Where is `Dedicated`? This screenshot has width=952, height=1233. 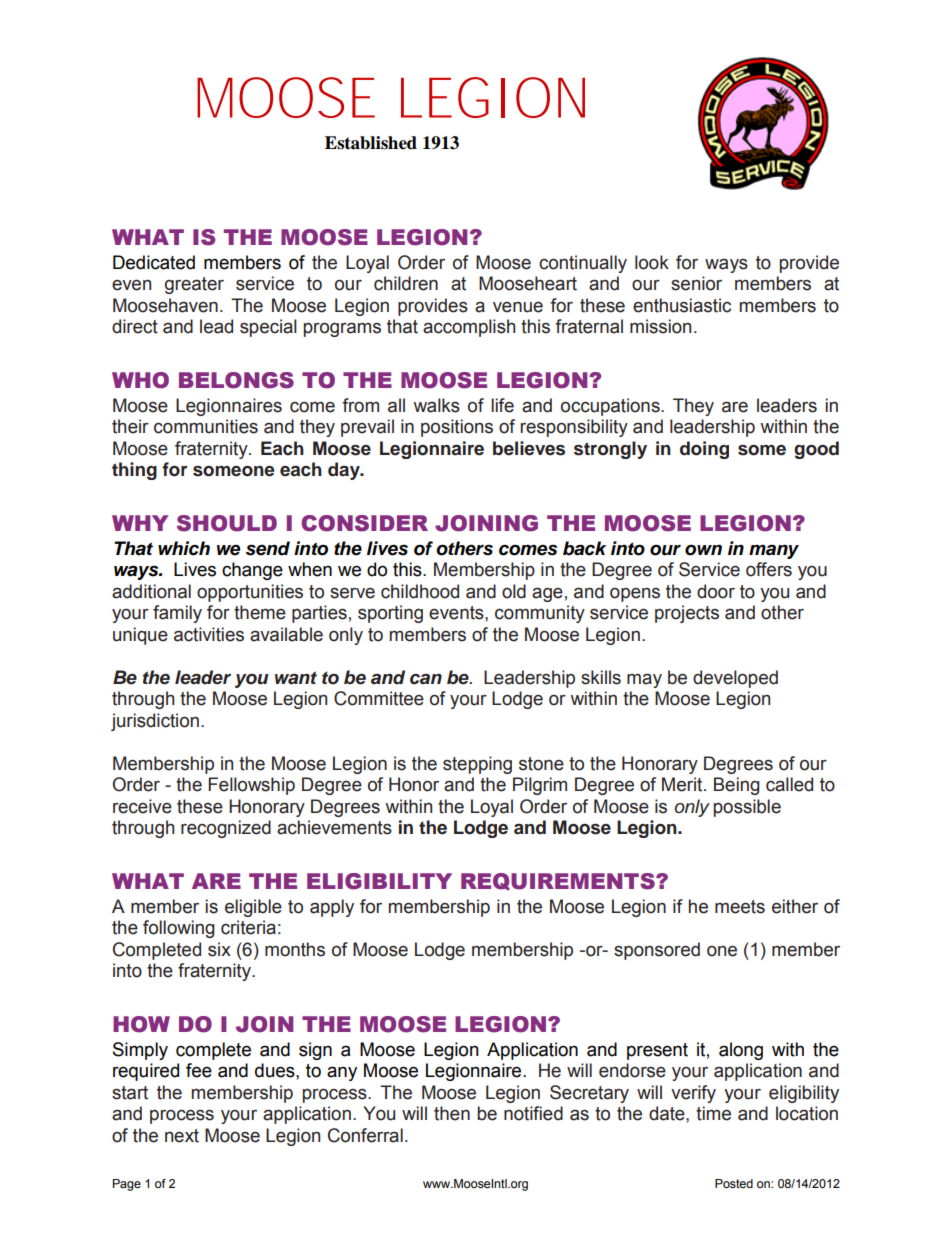
Dedicated is located at coordinates (154, 262).
